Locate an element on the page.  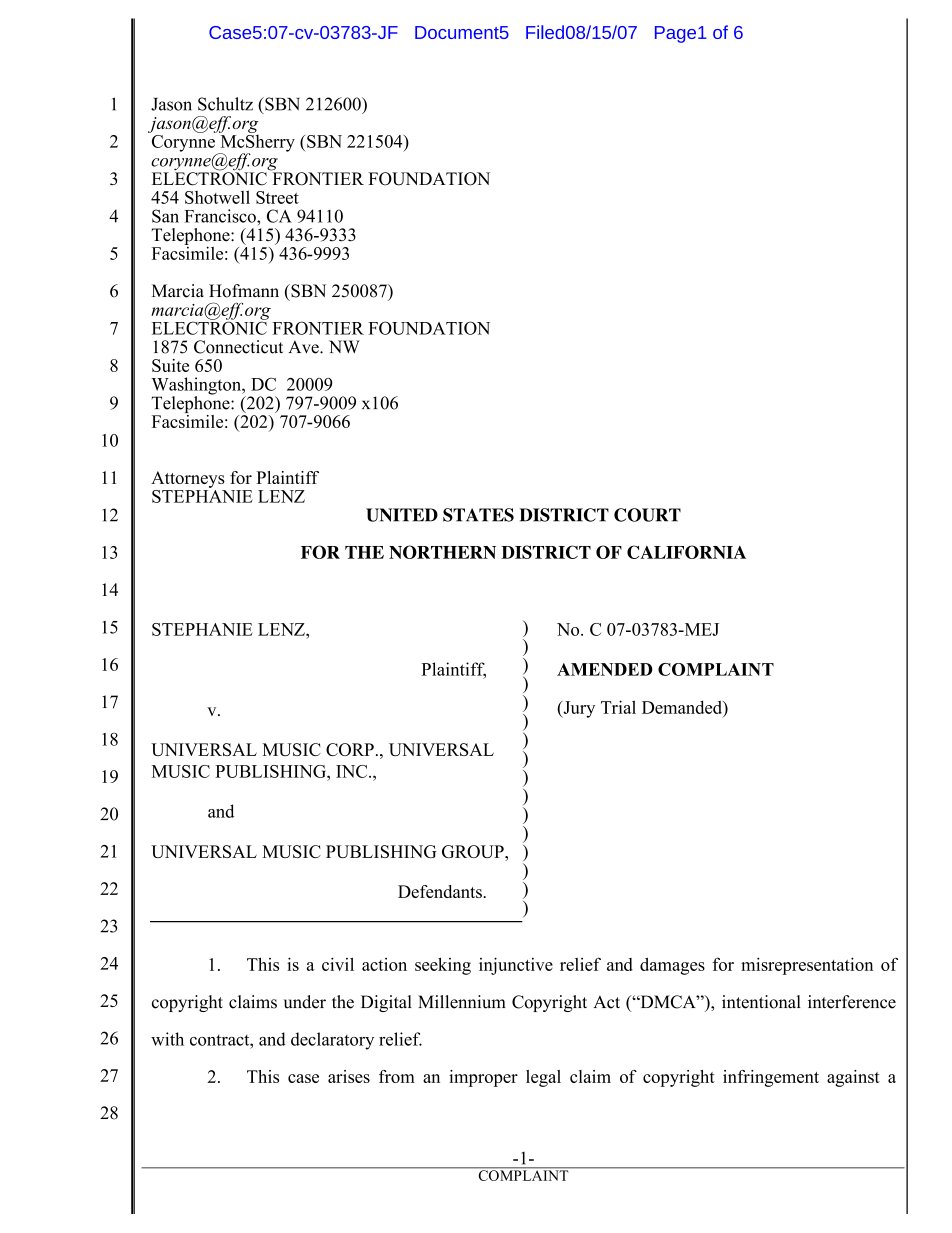
Suite is located at coordinates (170, 365).
